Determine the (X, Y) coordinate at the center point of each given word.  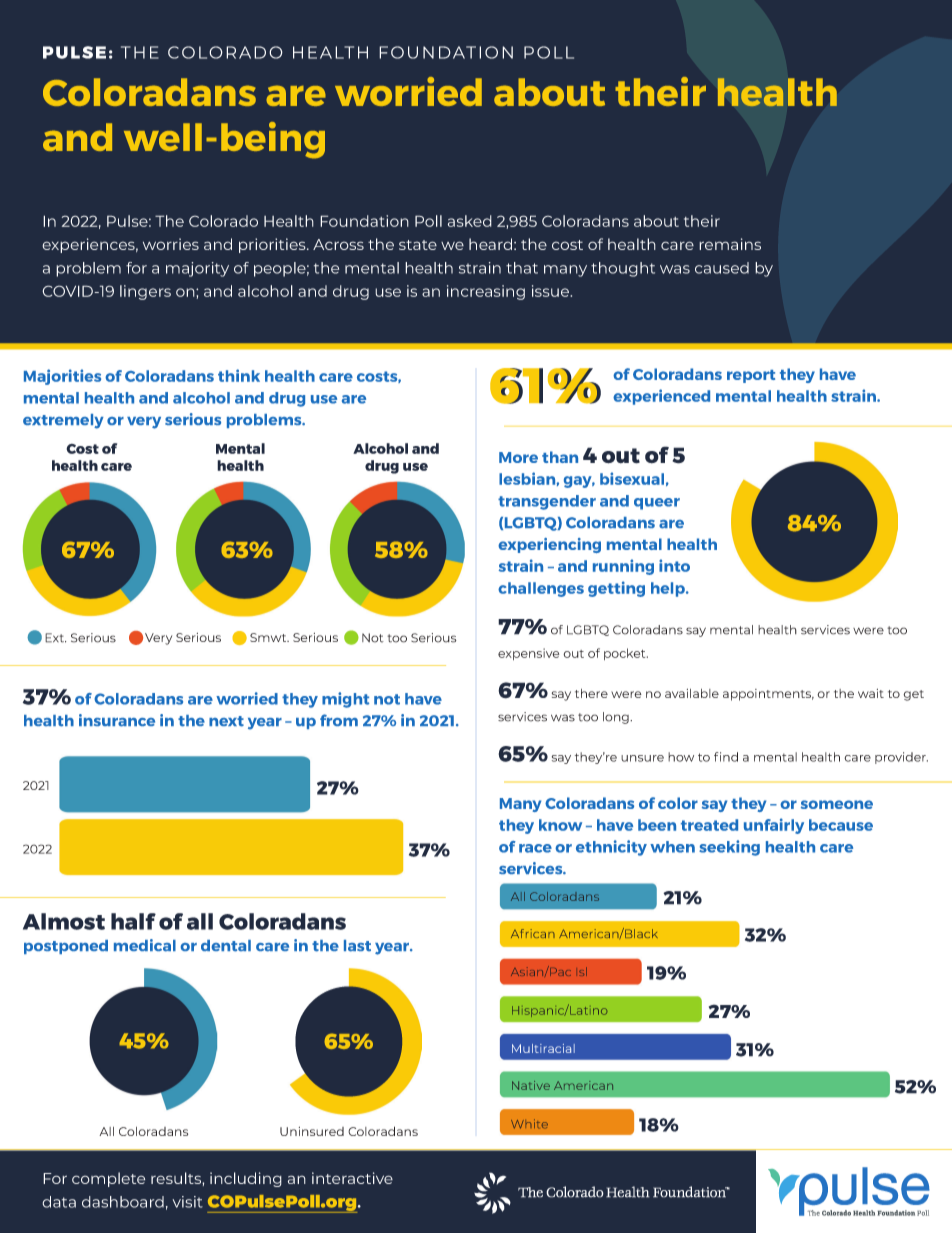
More (518, 457)
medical (145, 945)
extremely (63, 421)
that (522, 268)
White (529, 1124)
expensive (528, 654)
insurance (117, 720)
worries (171, 244)
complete (108, 1179)
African (533, 933)
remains (730, 244)
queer (657, 504)
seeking (729, 848)
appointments (768, 695)
